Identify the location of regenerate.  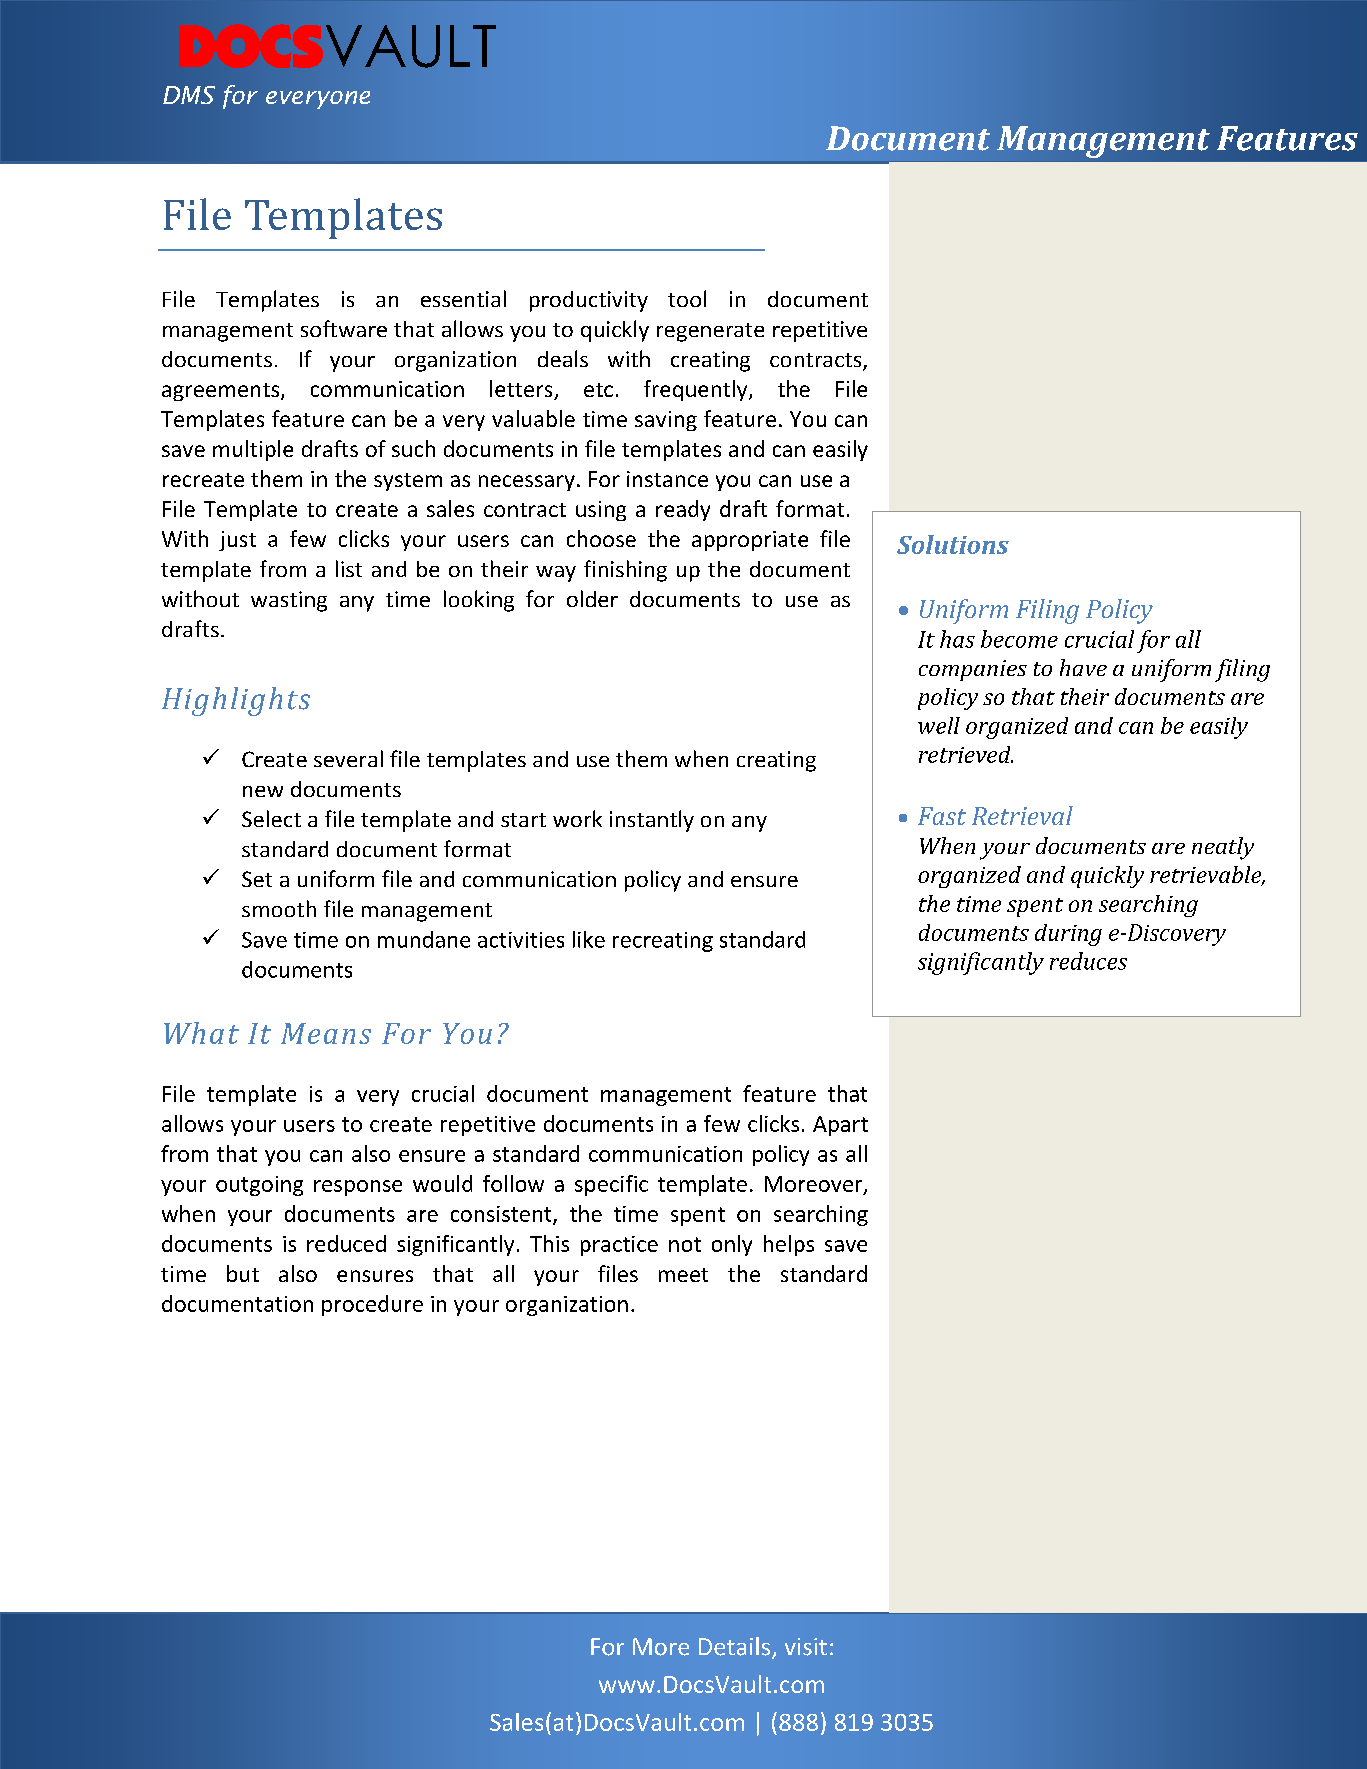
(710, 332).
